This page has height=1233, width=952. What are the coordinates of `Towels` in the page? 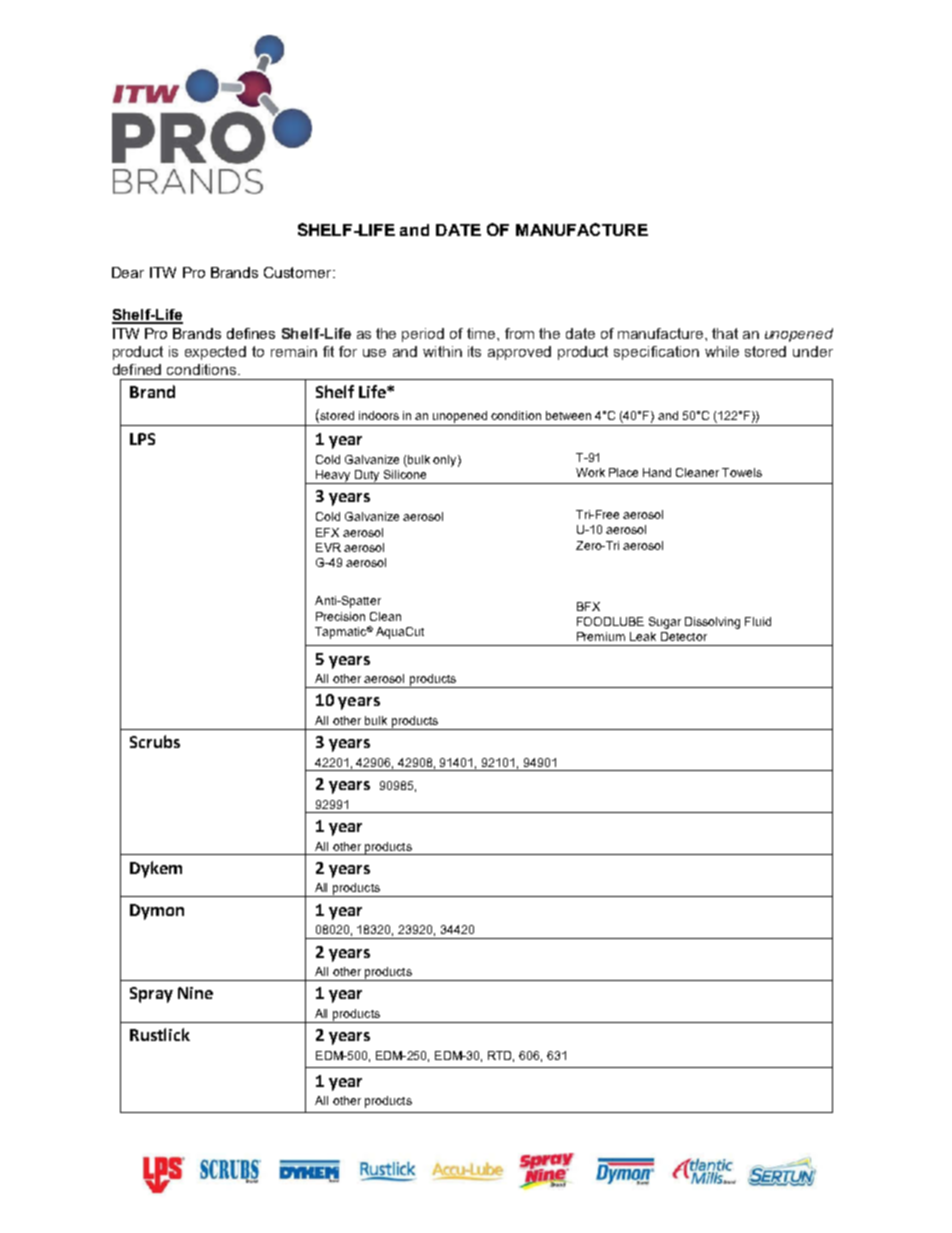 It's located at (742, 472).
